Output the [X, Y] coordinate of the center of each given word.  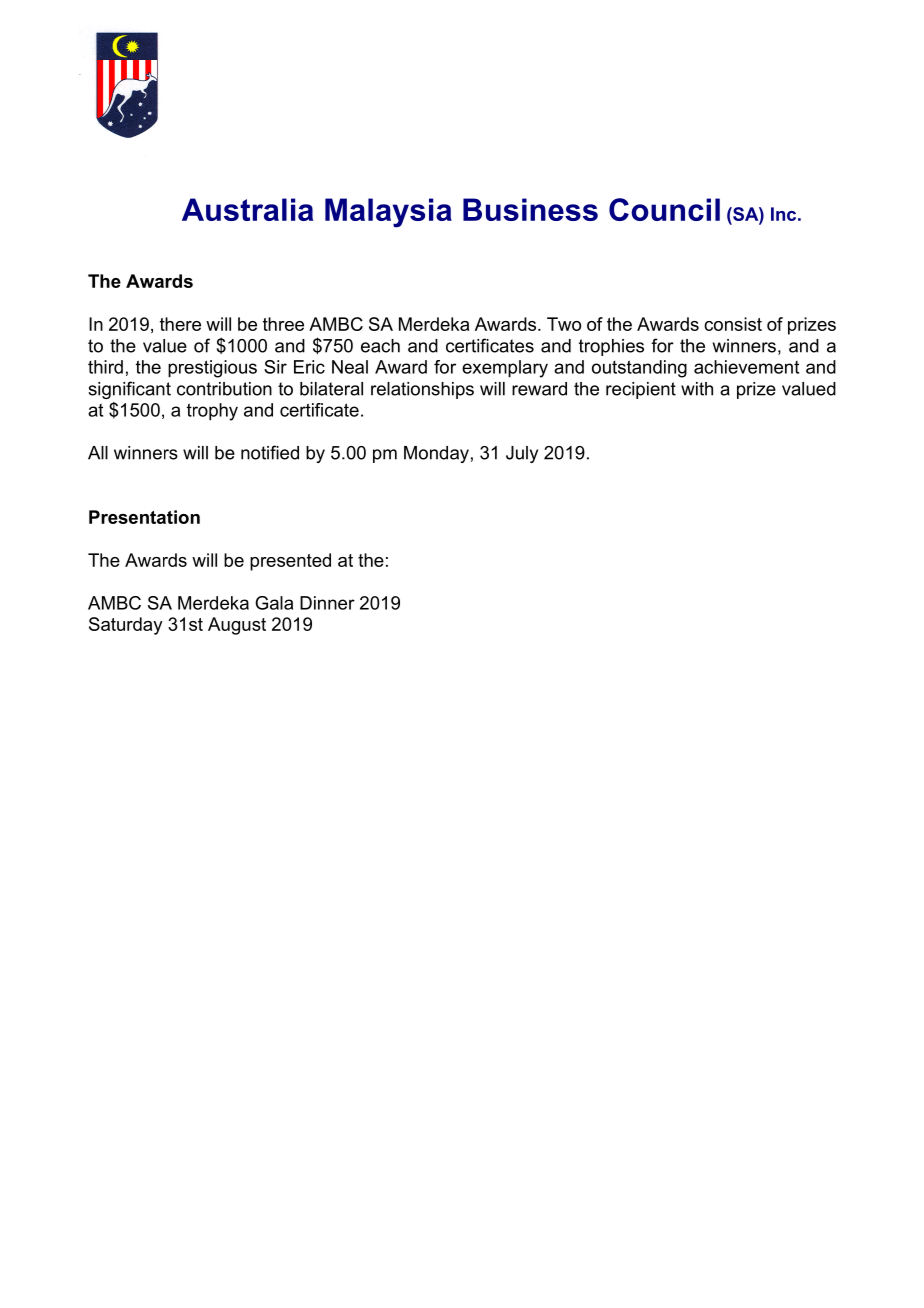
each [380, 346]
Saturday [126, 626]
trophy [212, 412]
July [522, 454]
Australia [247, 209]
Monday [436, 454]
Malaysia [388, 213]
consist [733, 324]
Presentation [144, 517]
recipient [641, 390]
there [180, 324]
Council [664, 209]
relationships [422, 390]
